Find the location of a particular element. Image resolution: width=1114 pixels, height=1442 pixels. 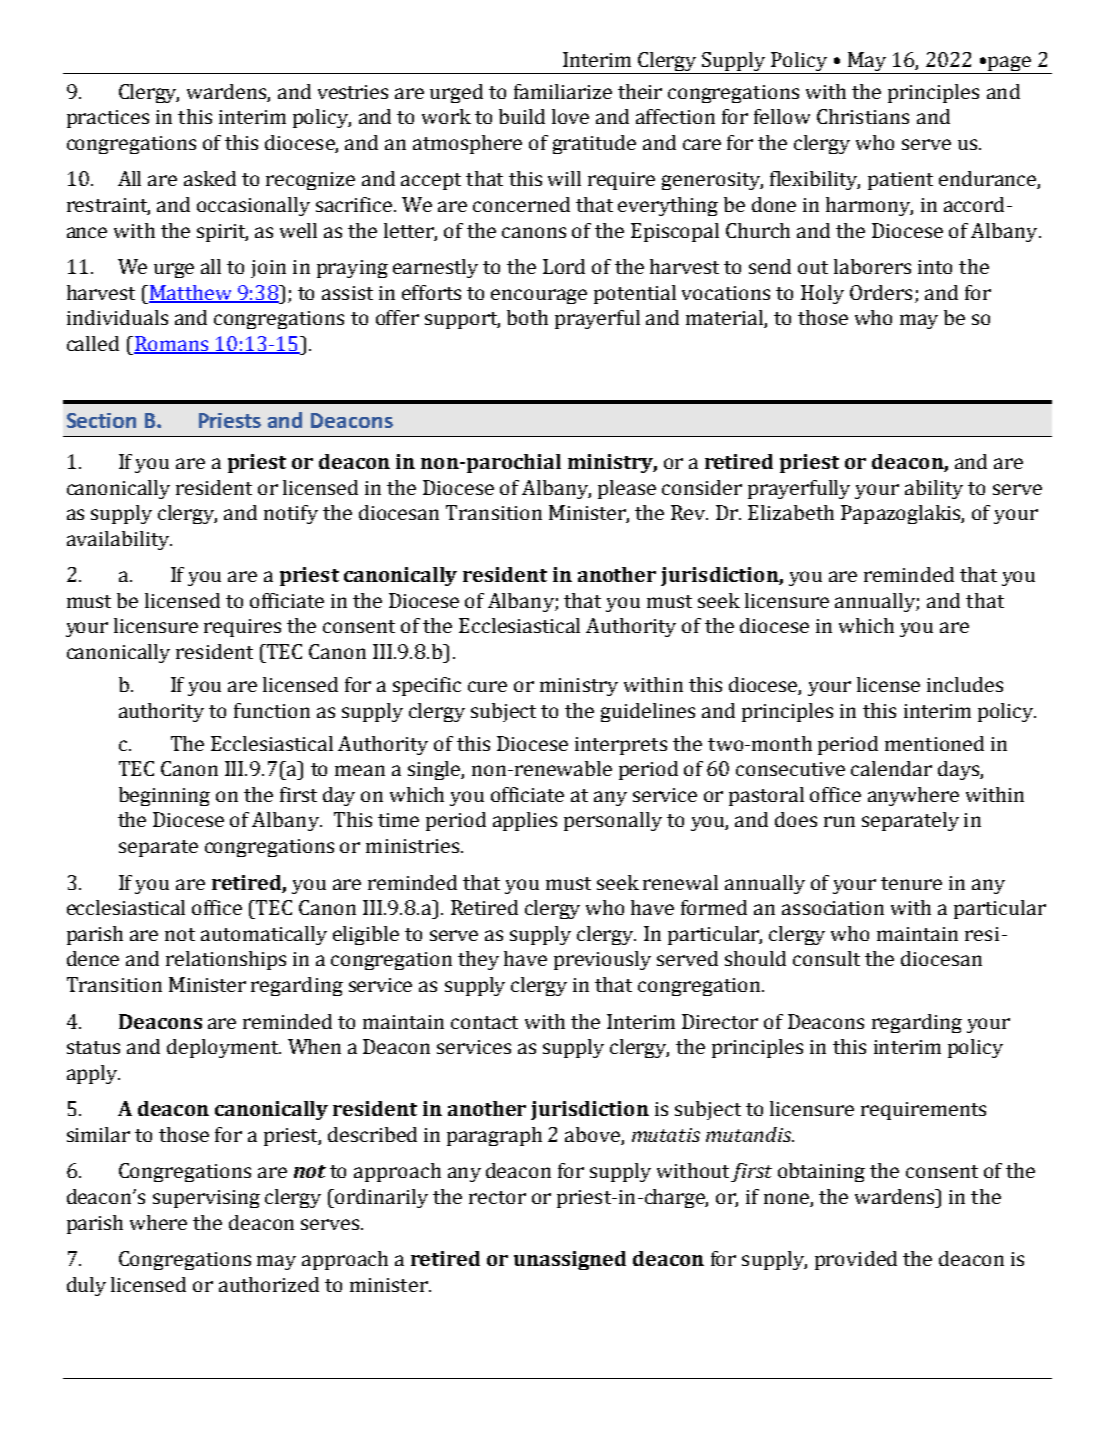

Christians is located at coordinates (863, 116).
